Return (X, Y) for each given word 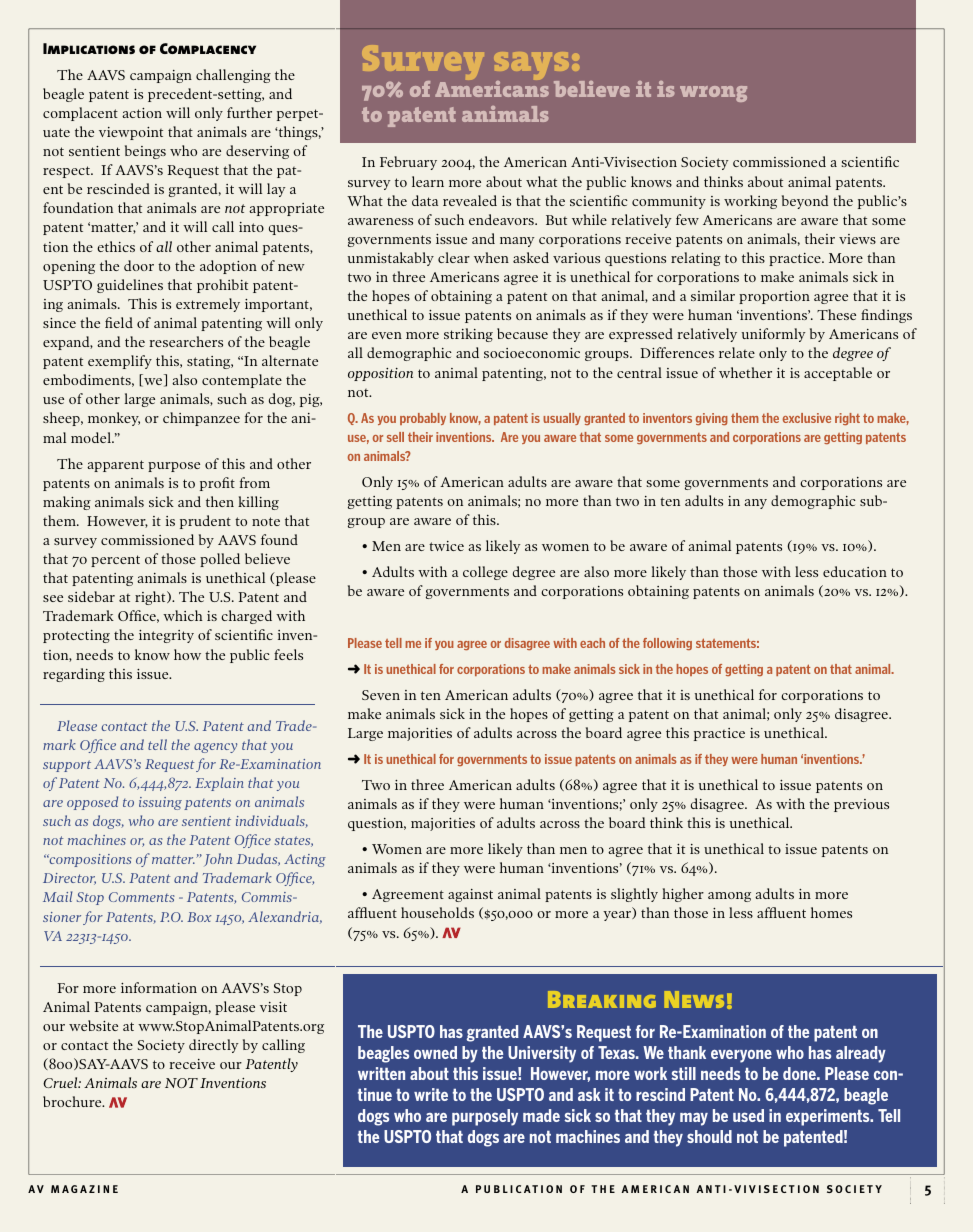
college (485, 573)
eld (123, 322)
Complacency (208, 48)
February (408, 163)
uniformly (774, 335)
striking (468, 335)
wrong (713, 94)
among (729, 897)
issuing (160, 803)
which (183, 615)
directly (214, 1046)
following (667, 644)
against (470, 895)
